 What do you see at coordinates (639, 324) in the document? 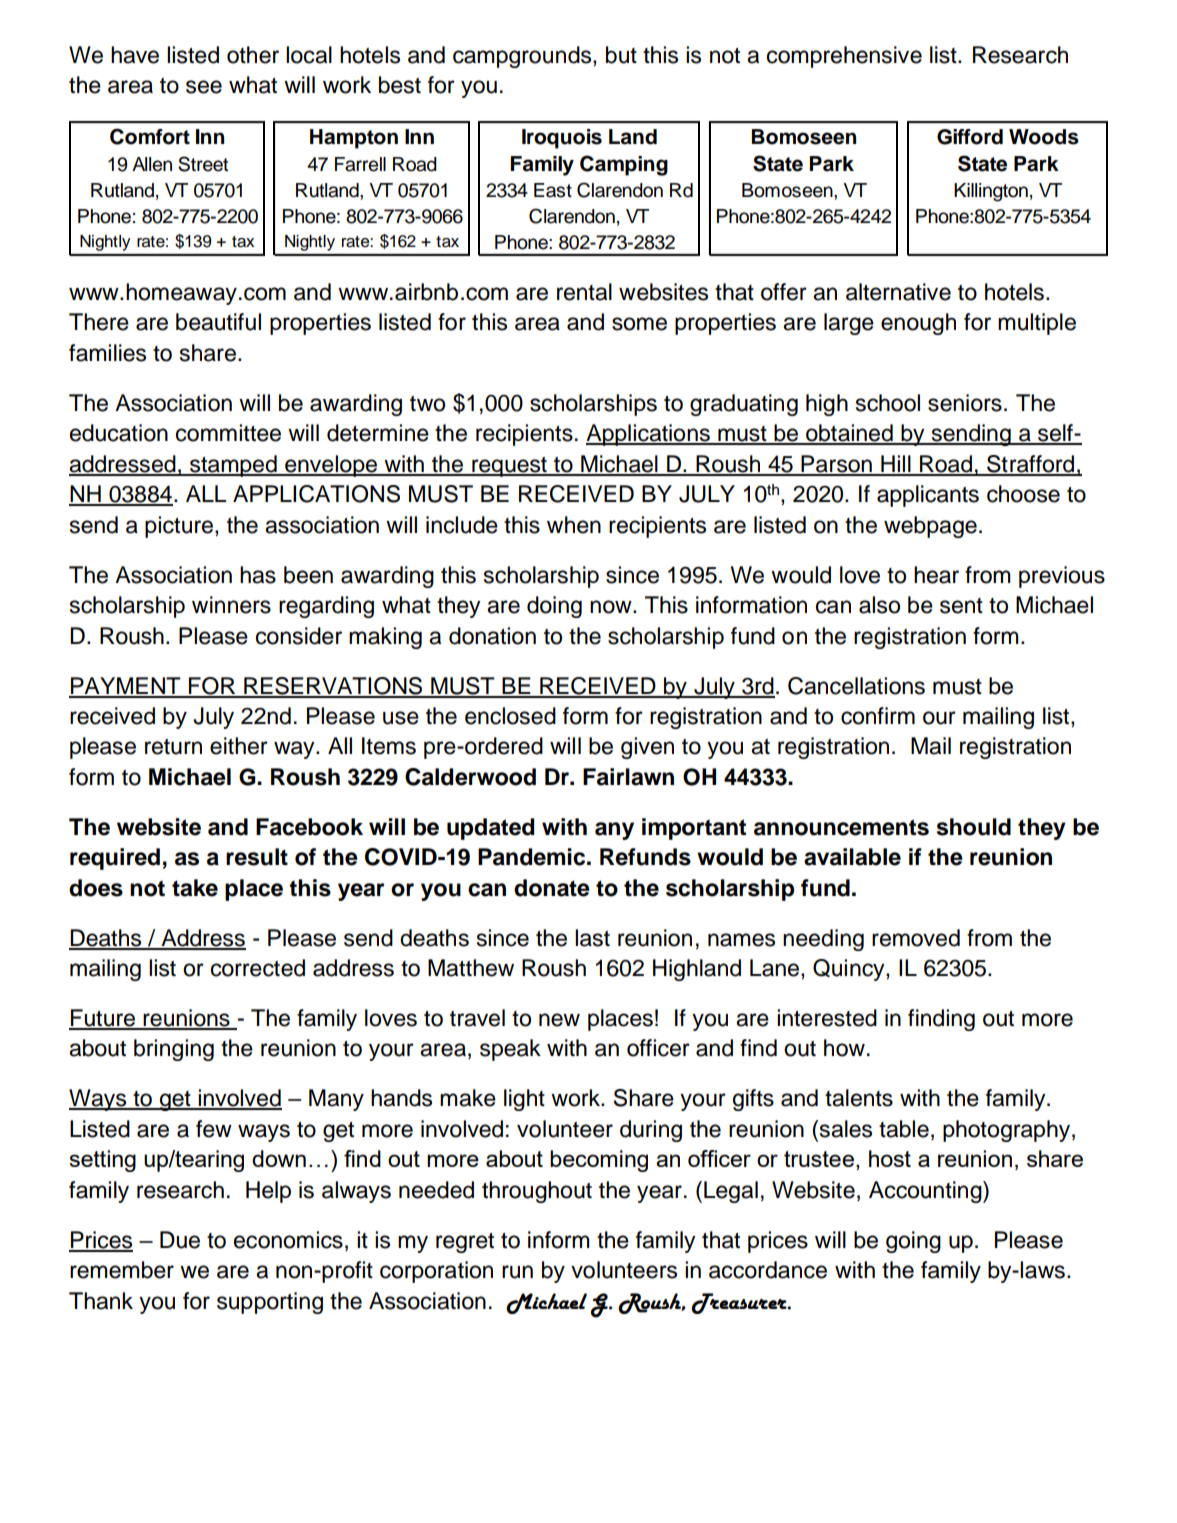
I see `some` at bounding box center [639, 324].
